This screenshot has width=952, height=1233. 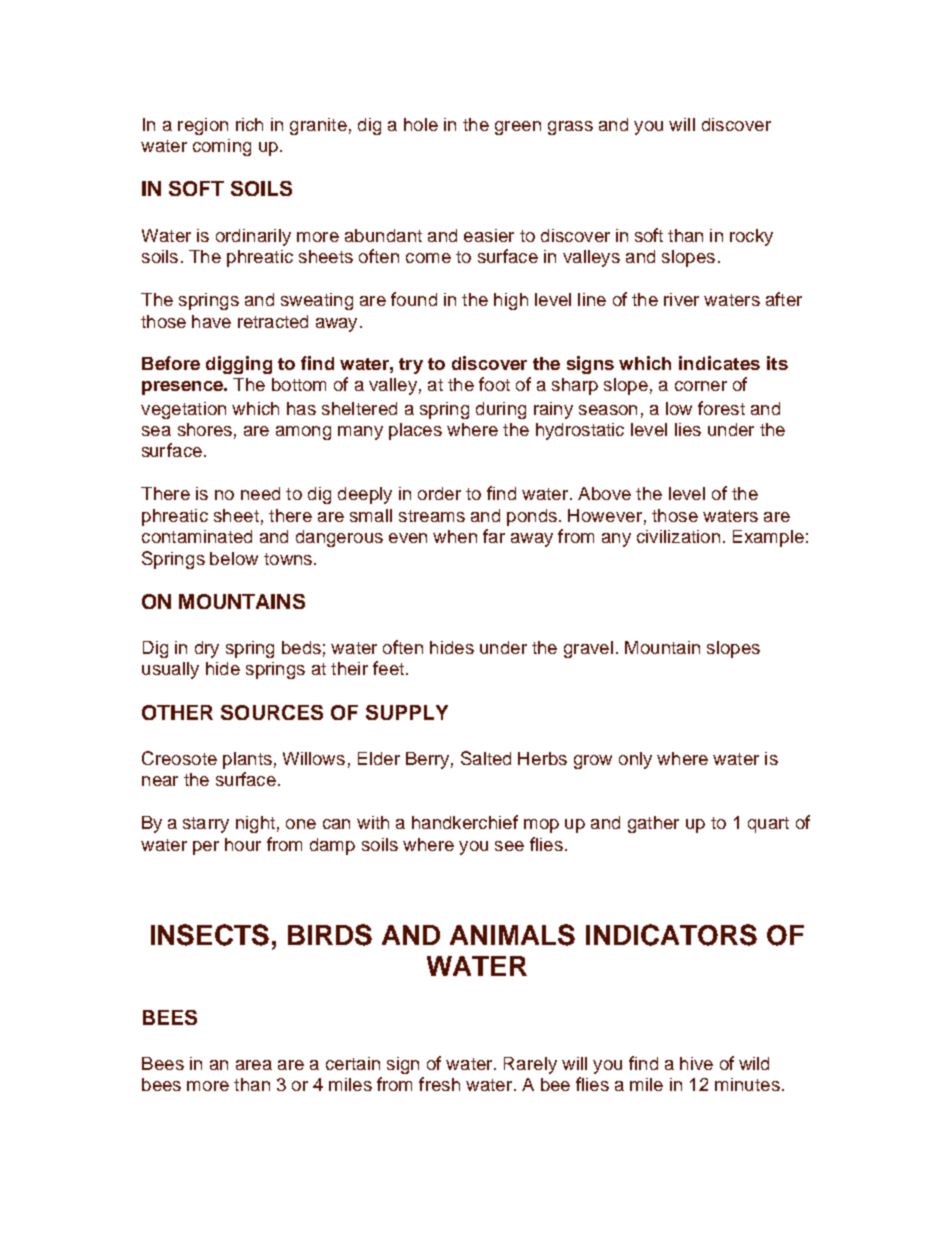 I want to click on green, so click(x=518, y=128).
